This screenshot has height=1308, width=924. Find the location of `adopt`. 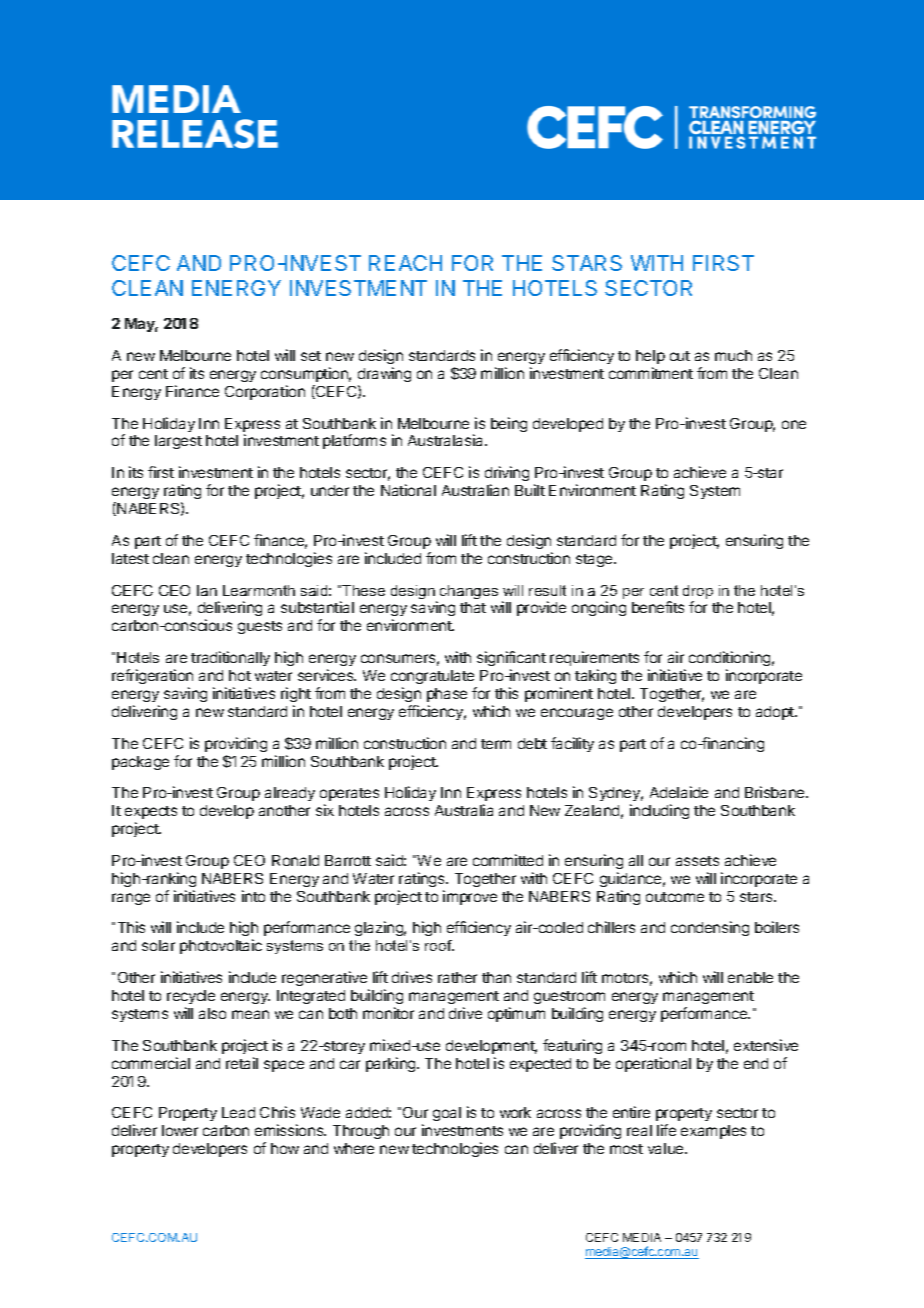

adopt is located at coordinates (776, 713).
